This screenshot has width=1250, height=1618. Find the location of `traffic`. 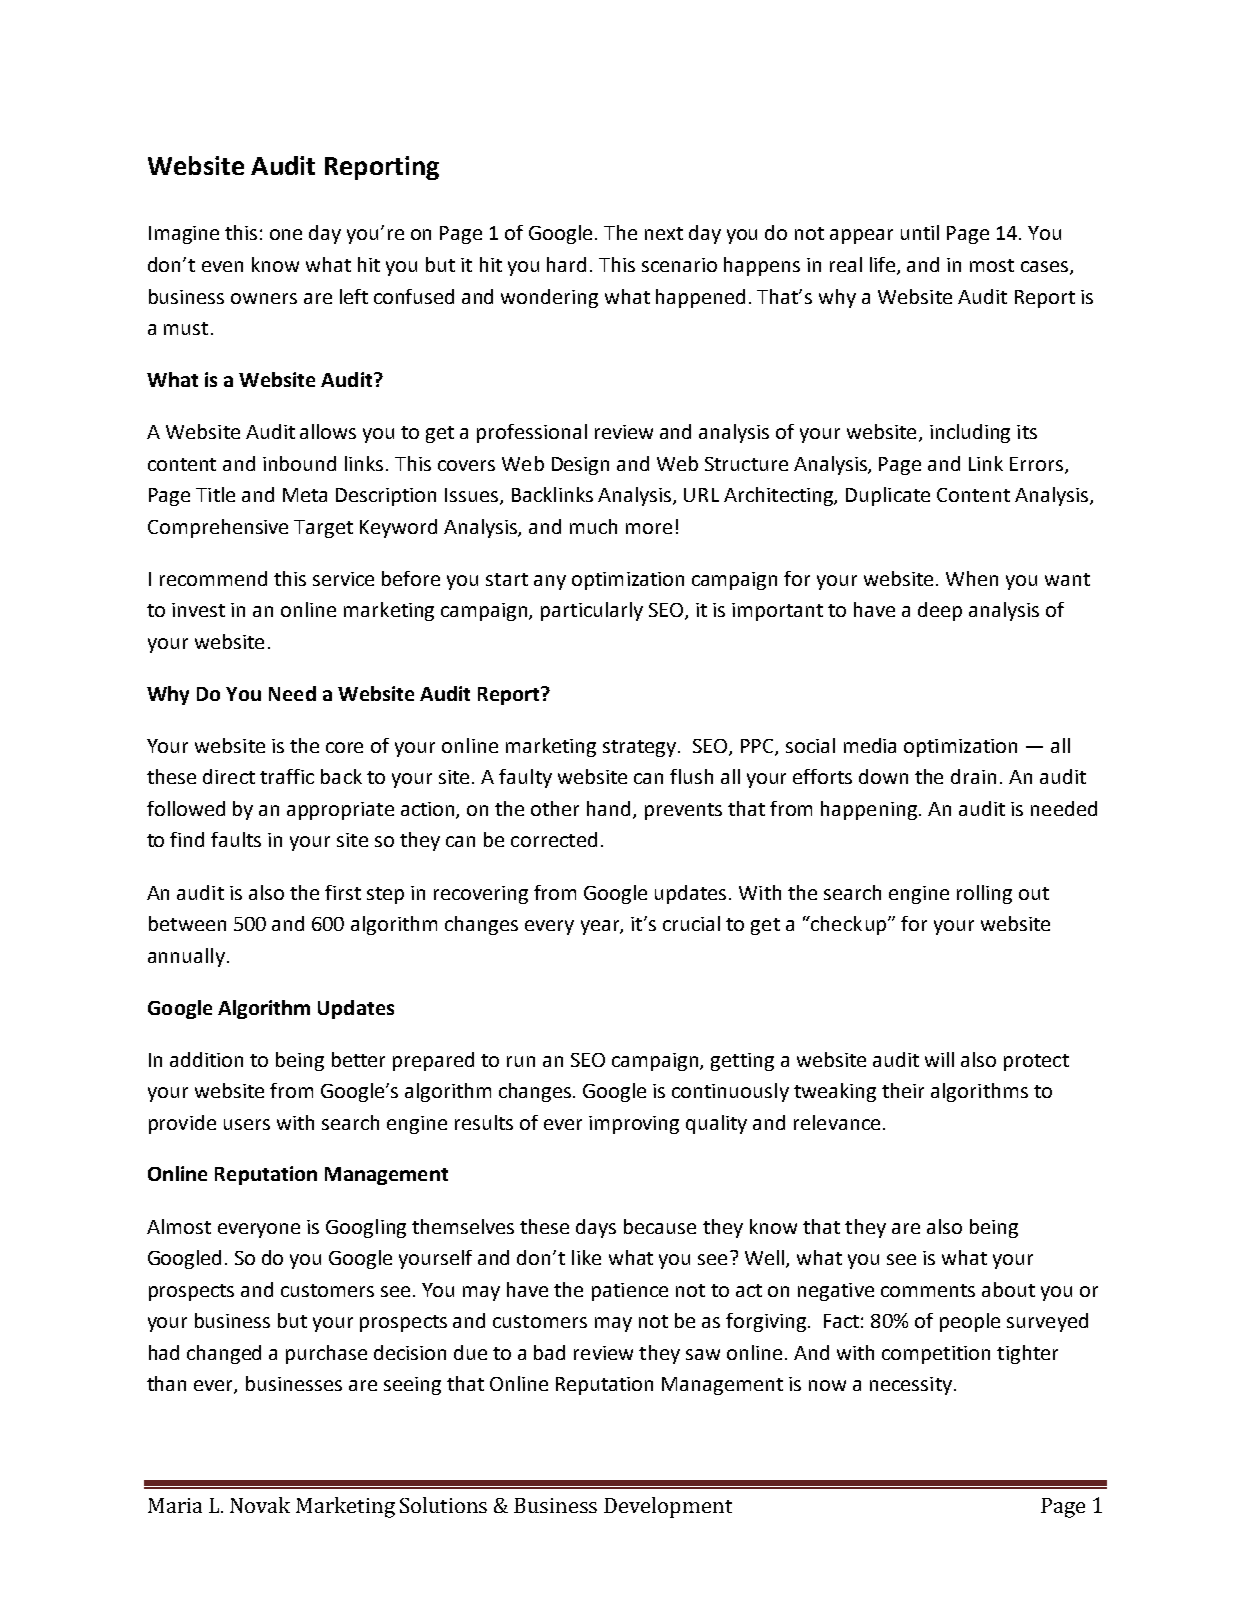

traffic is located at coordinates (287, 776).
